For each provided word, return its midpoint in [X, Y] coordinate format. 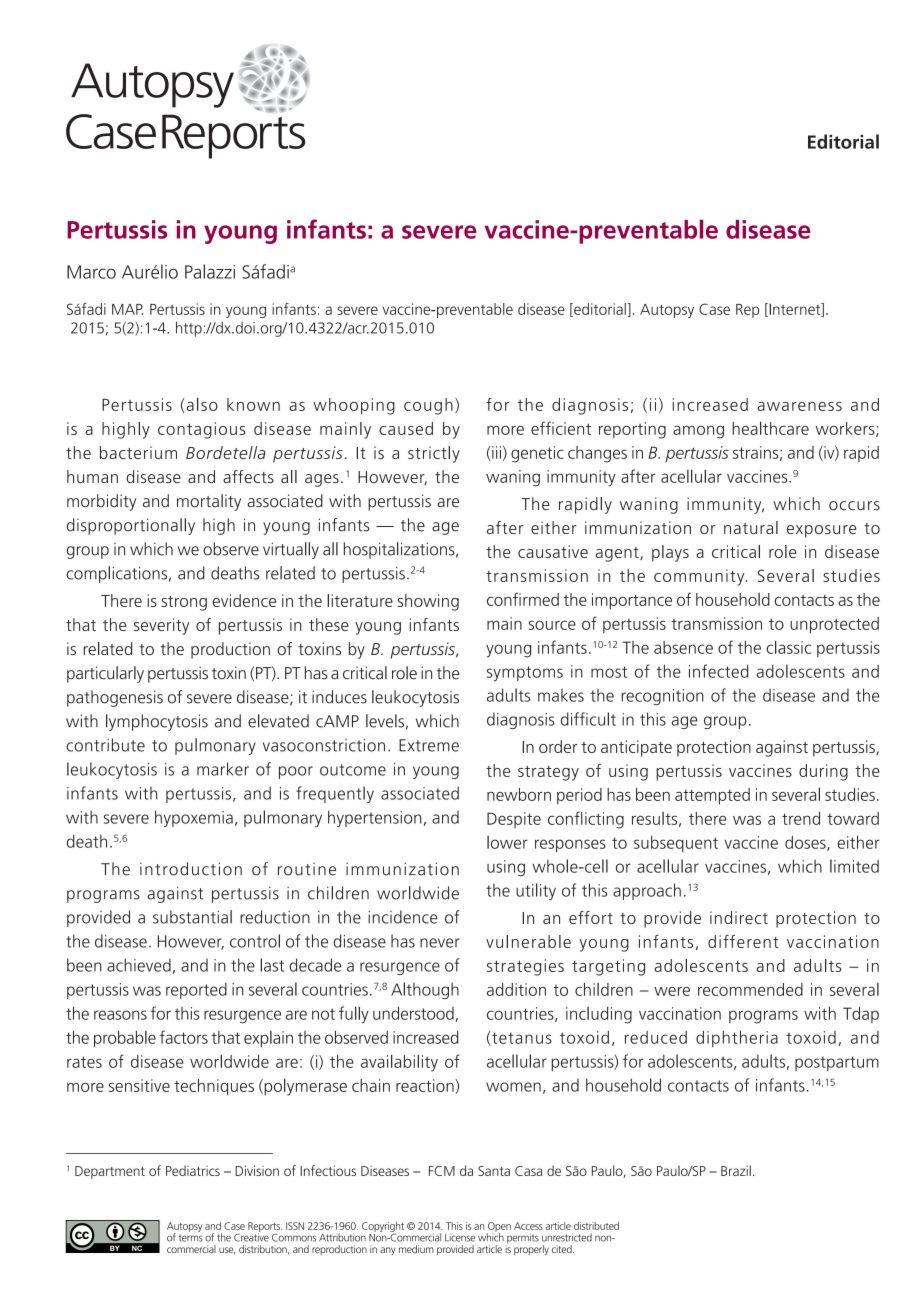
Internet [795, 310]
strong [184, 603]
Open [499, 1228]
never [440, 943]
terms [191, 1238]
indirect [739, 917]
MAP [127, 309]
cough [428, 406]
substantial [192, 917]
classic [788, 647]
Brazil [736, 1170]
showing [428, 602]
